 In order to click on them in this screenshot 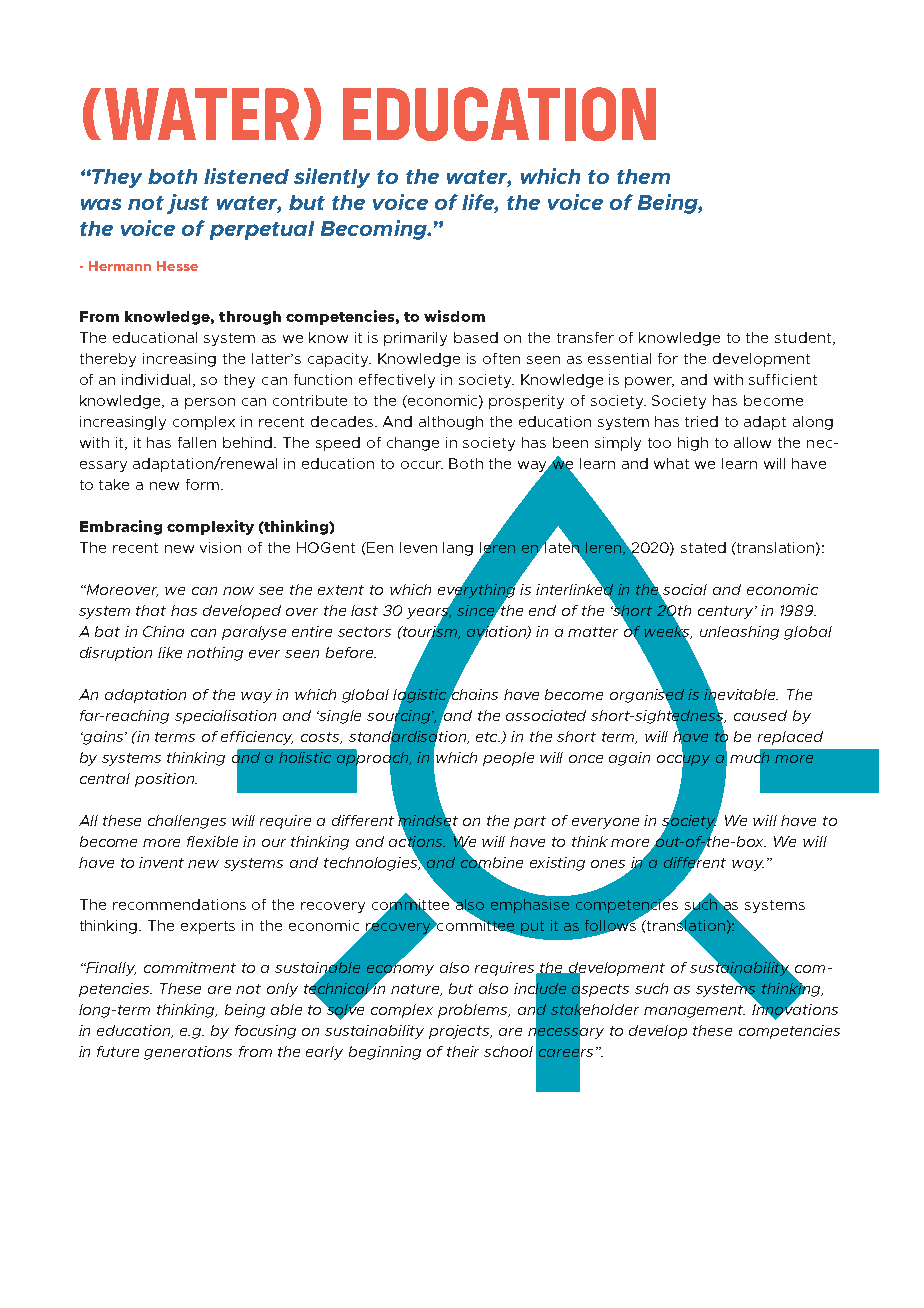, I will do `click(643, 176)`.
